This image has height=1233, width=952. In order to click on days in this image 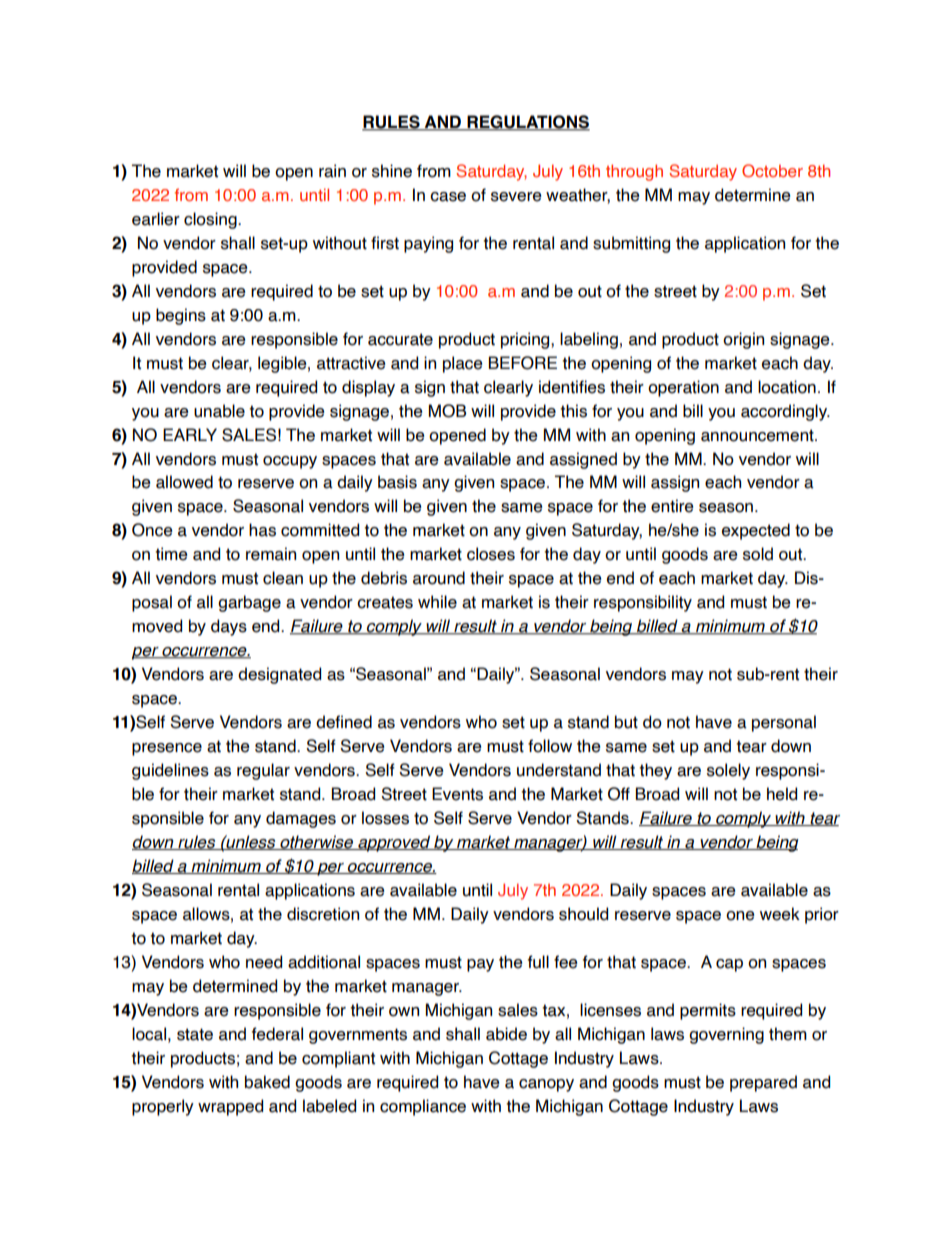, I will do `click(229, 627)`.
